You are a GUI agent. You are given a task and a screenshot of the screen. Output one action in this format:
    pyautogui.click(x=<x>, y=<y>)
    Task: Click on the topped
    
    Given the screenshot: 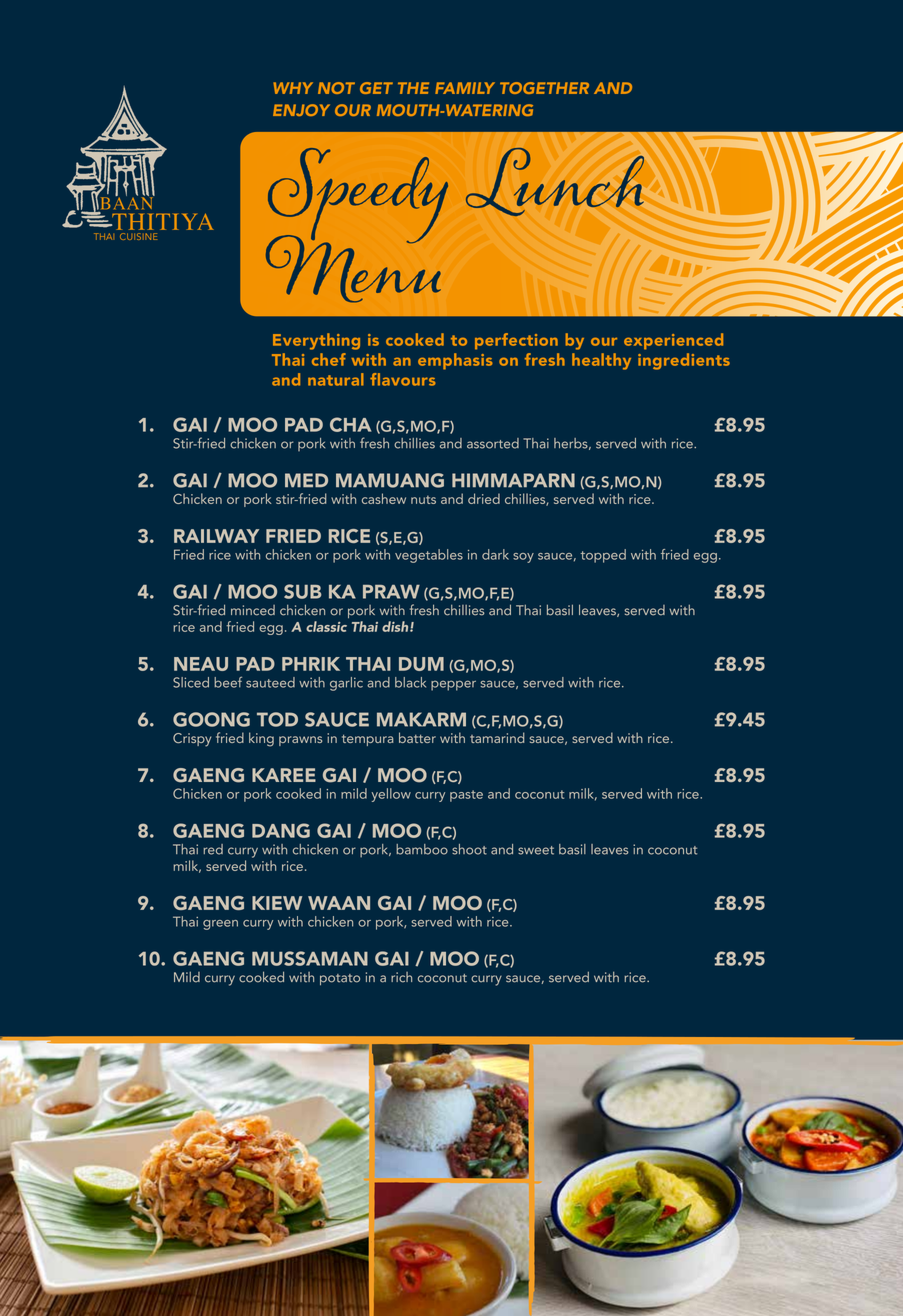 What is the action you would take?
    pyautogui.click(x=603, y=556)
